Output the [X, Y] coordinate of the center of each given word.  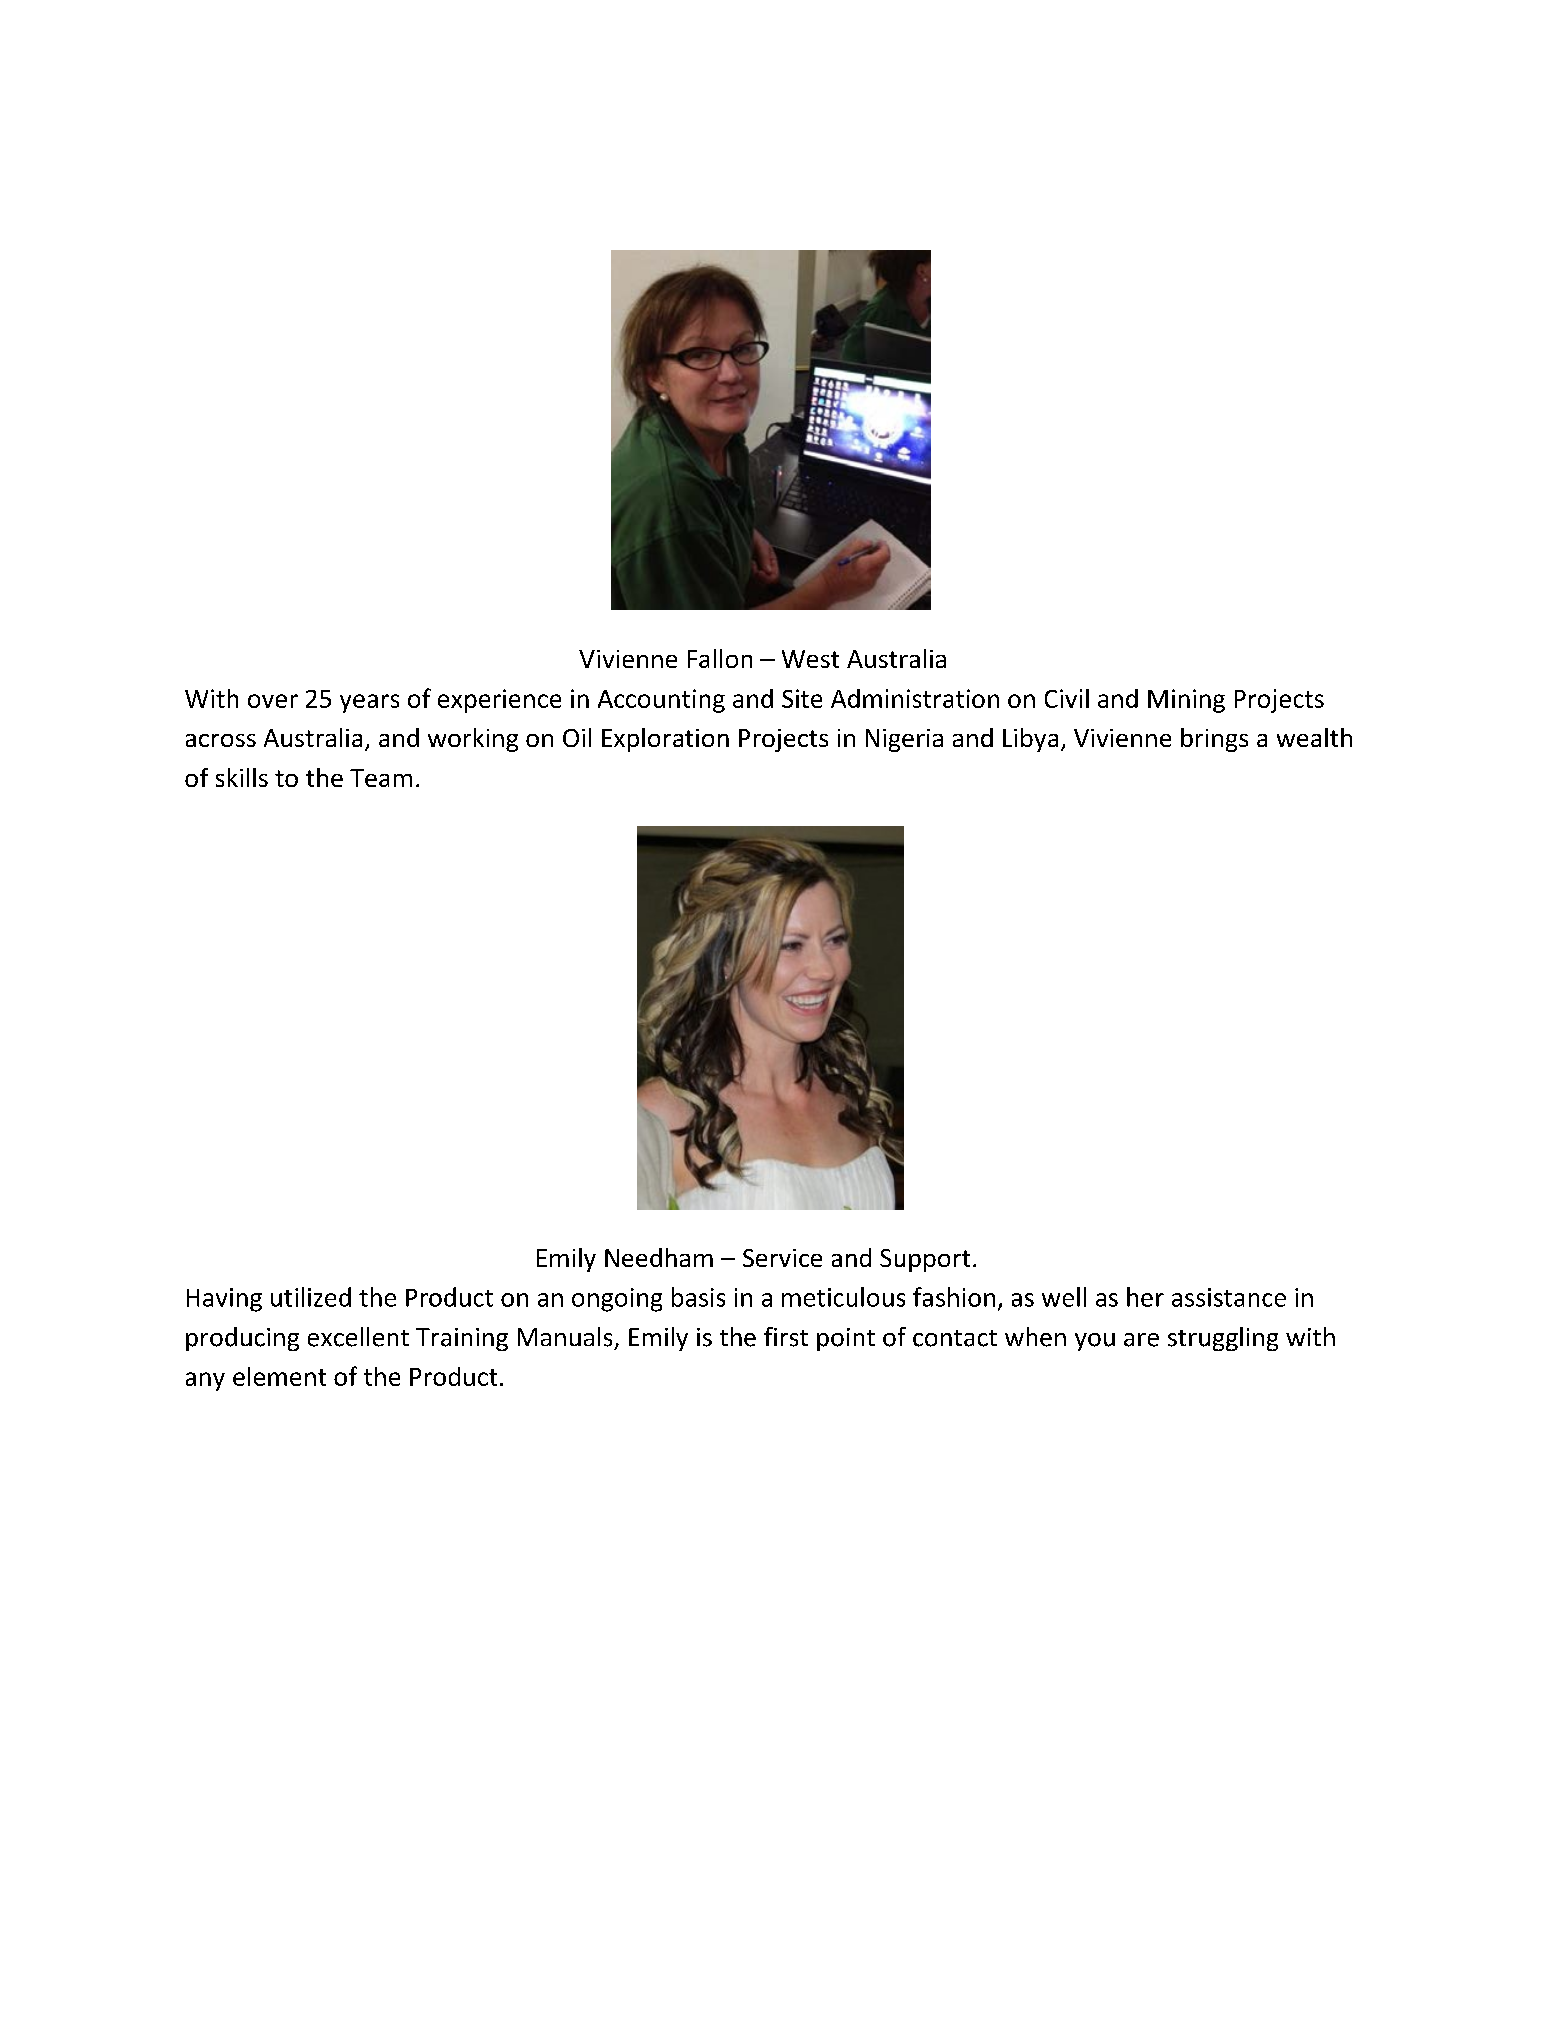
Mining [1186, 701]
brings [1214, 740]
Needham [659, 1257]
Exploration [665, 740]
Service [782, 1258]
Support [925, 1260]
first [786, 1337]
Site [802, 698]
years [369, 703]
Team [381, 778]
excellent [358, 1337]
